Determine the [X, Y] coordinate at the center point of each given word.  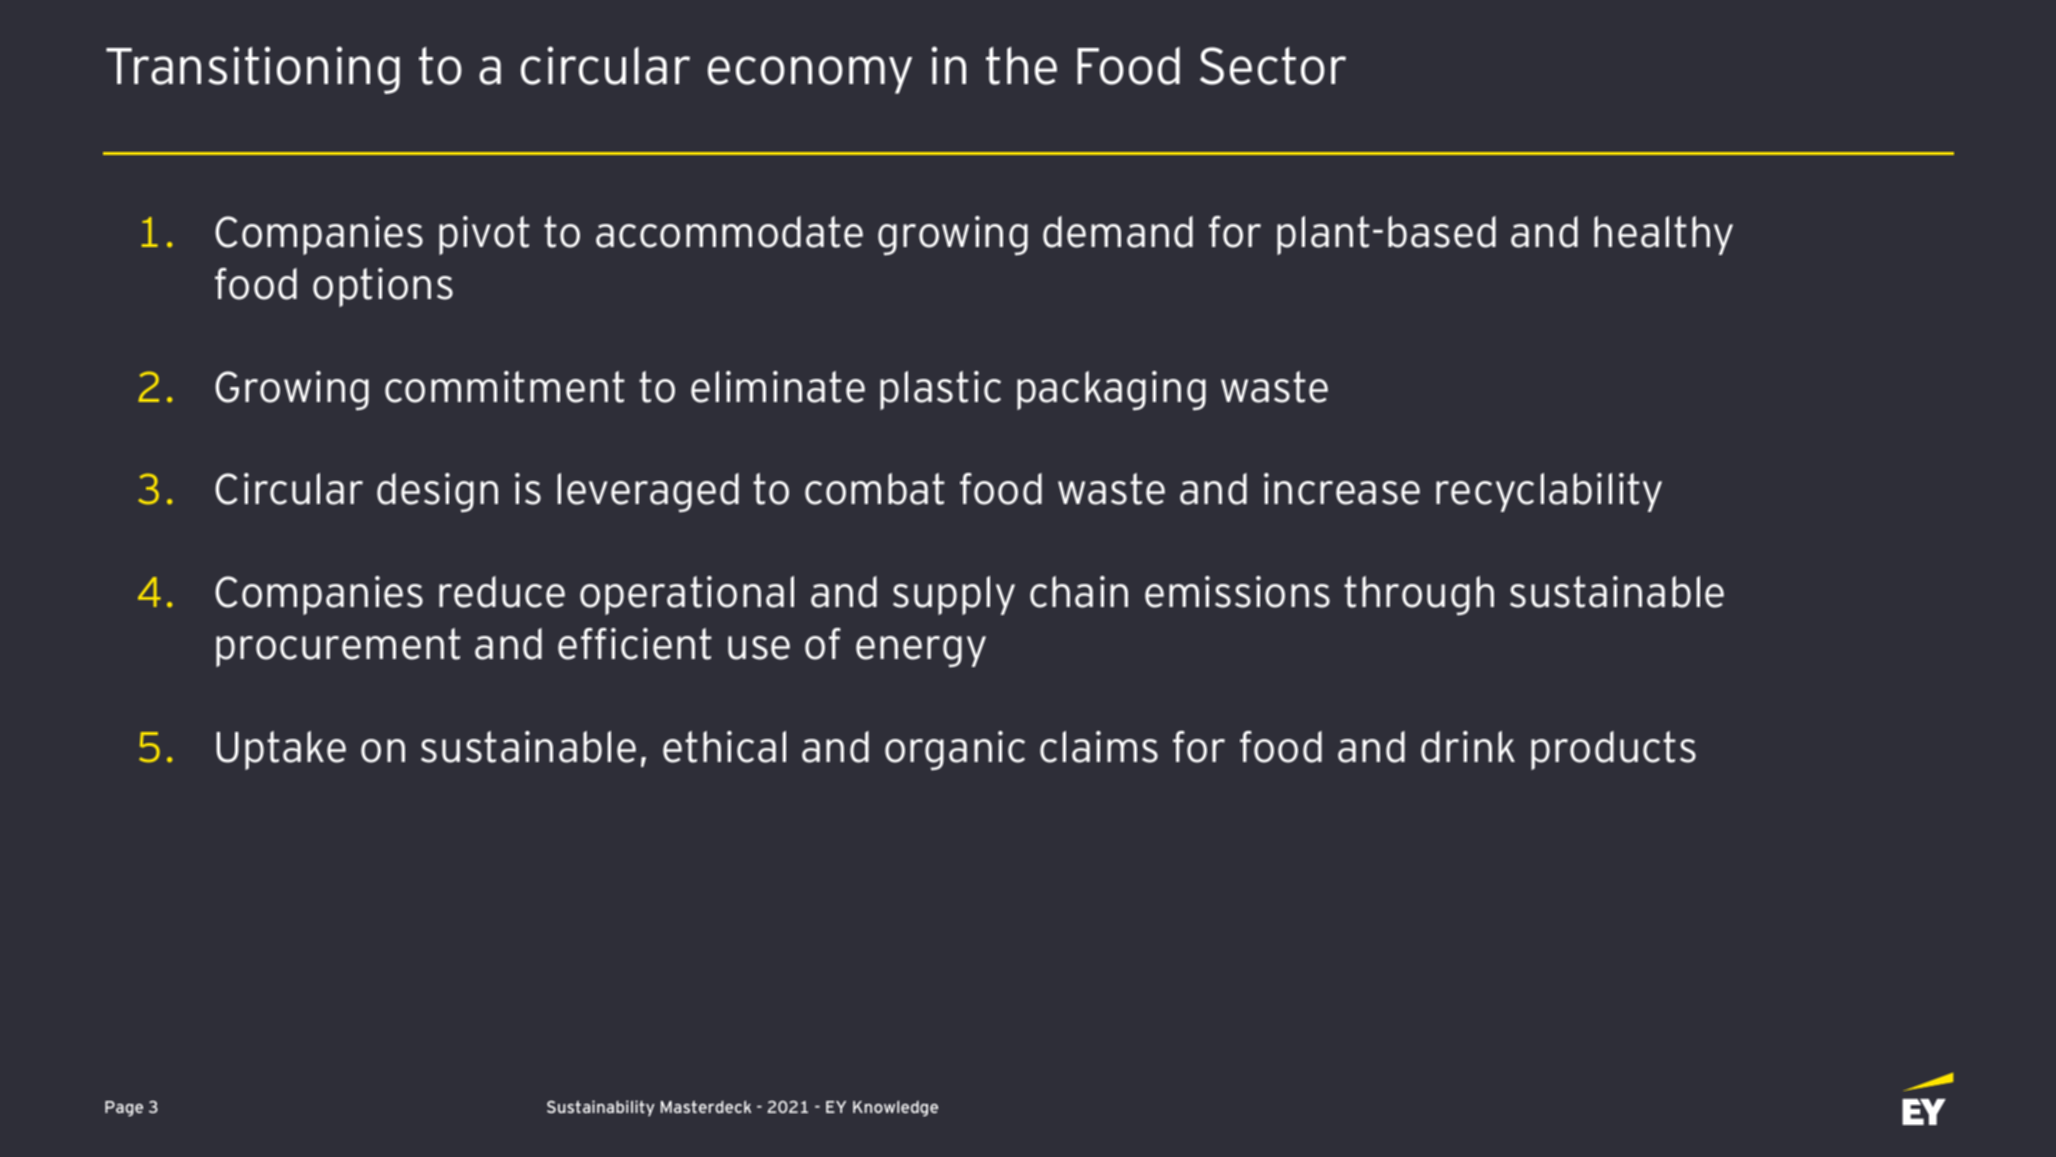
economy [810, 75]
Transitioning [253, 70]
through [1419, 595]
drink [1468, 747]
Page [124, 1109]
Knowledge [895, 1109]
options [383, 287]
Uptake [281, 750]
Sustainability [601, 1108]
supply [954, 595]
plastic [940, 390]
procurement [338, 647]
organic [955, 750]
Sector [1273, 66]
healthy [1663, 235]
